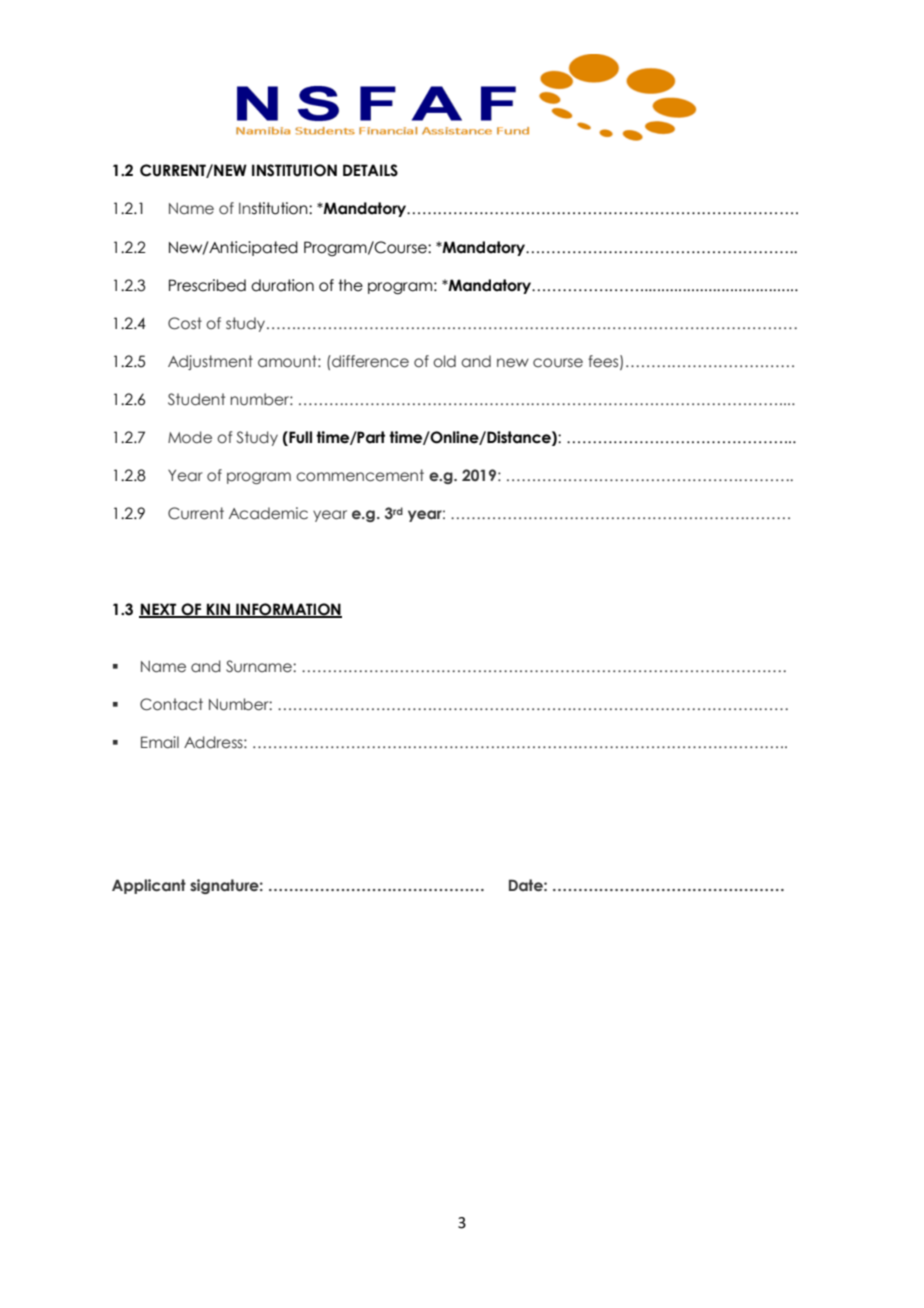  What do you see at coordinates (360, 475) in the page?
I see `commencement` at bounding box center [360, 475].
